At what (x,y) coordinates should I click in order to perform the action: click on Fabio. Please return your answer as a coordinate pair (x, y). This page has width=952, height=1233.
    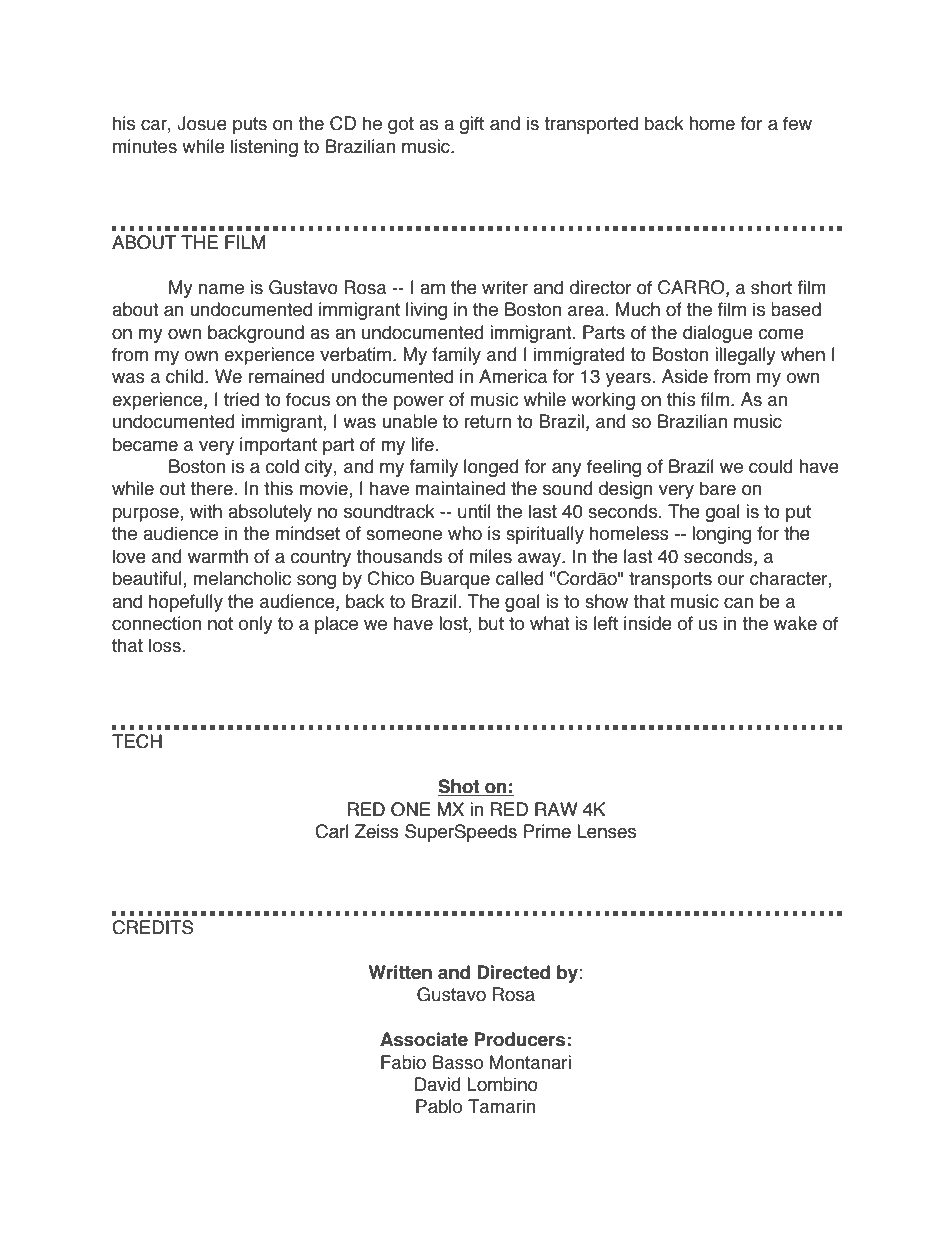
    Looking at the image, I should click on (403, 1062).
